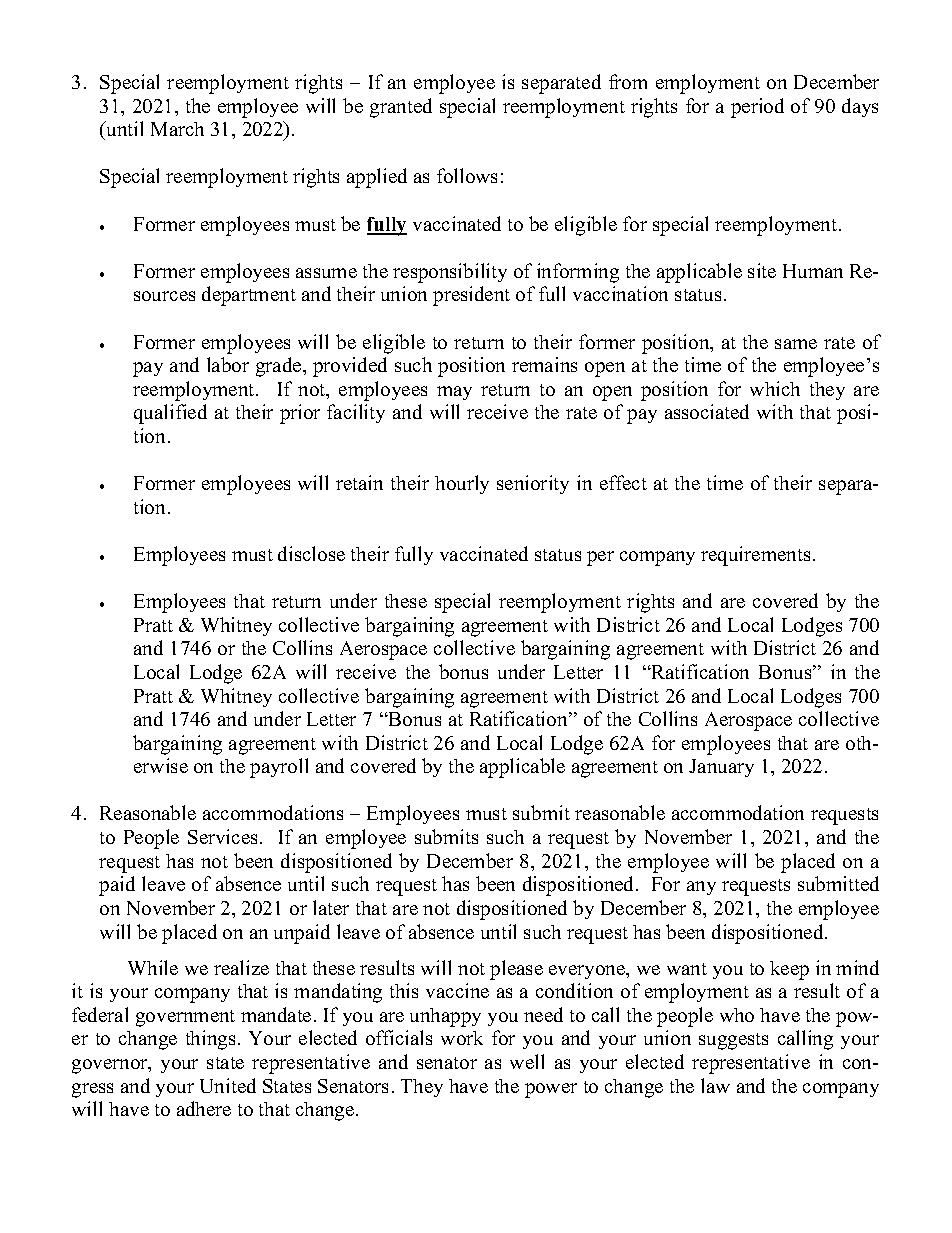  Describe the element at coordinates (177, 129) in the document. I see `March` at that location.
